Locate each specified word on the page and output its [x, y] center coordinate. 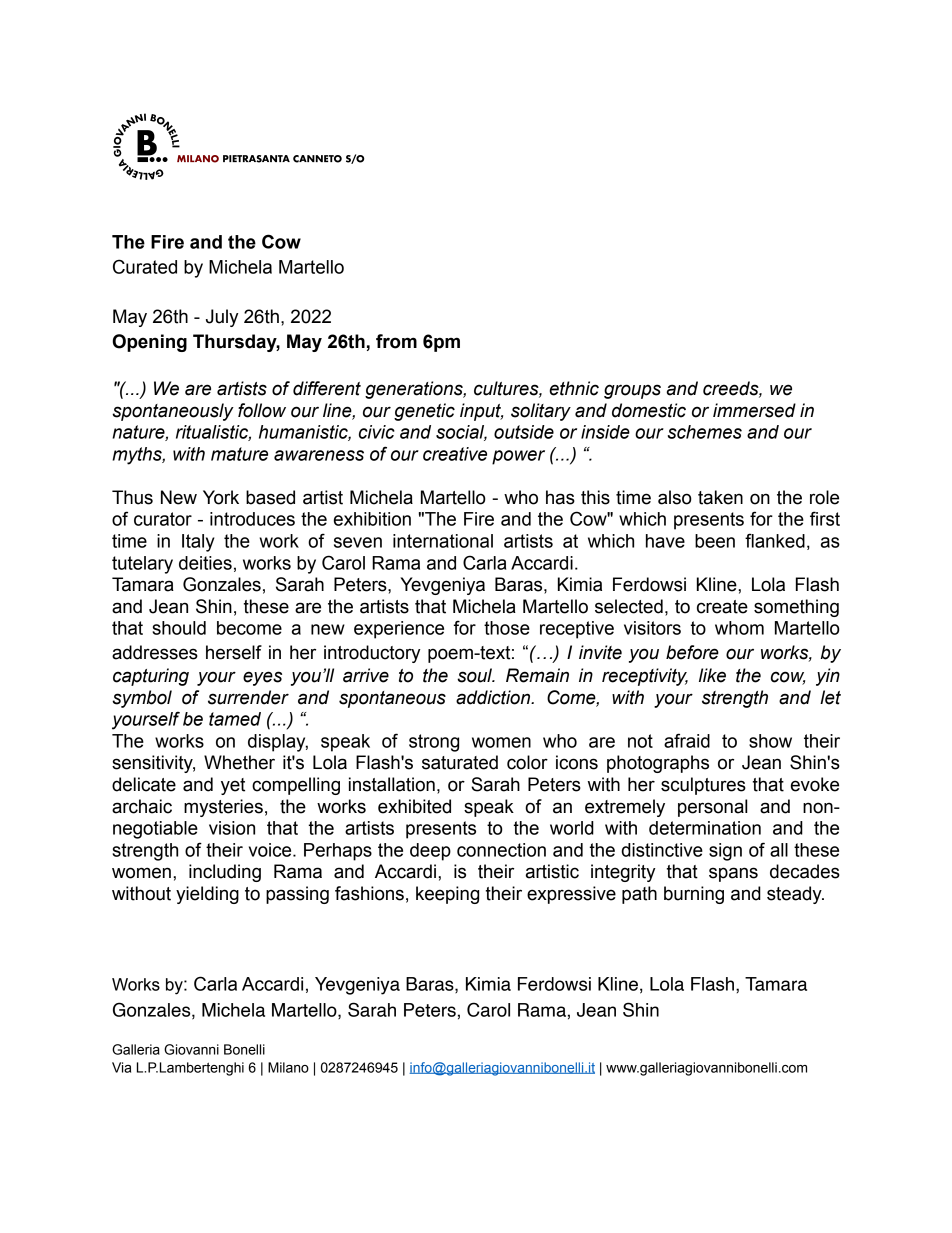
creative [455, 454]
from [396, 341]
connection [501, 850]
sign [725, 852]
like [712, 675]
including [225, 873]
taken [720, 497]
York [221, 497]
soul [475, 675]
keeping [447, 895]
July [222, 318]
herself [234, 652]
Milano [288, 1067]
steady [795, 895]
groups [632, 391]
